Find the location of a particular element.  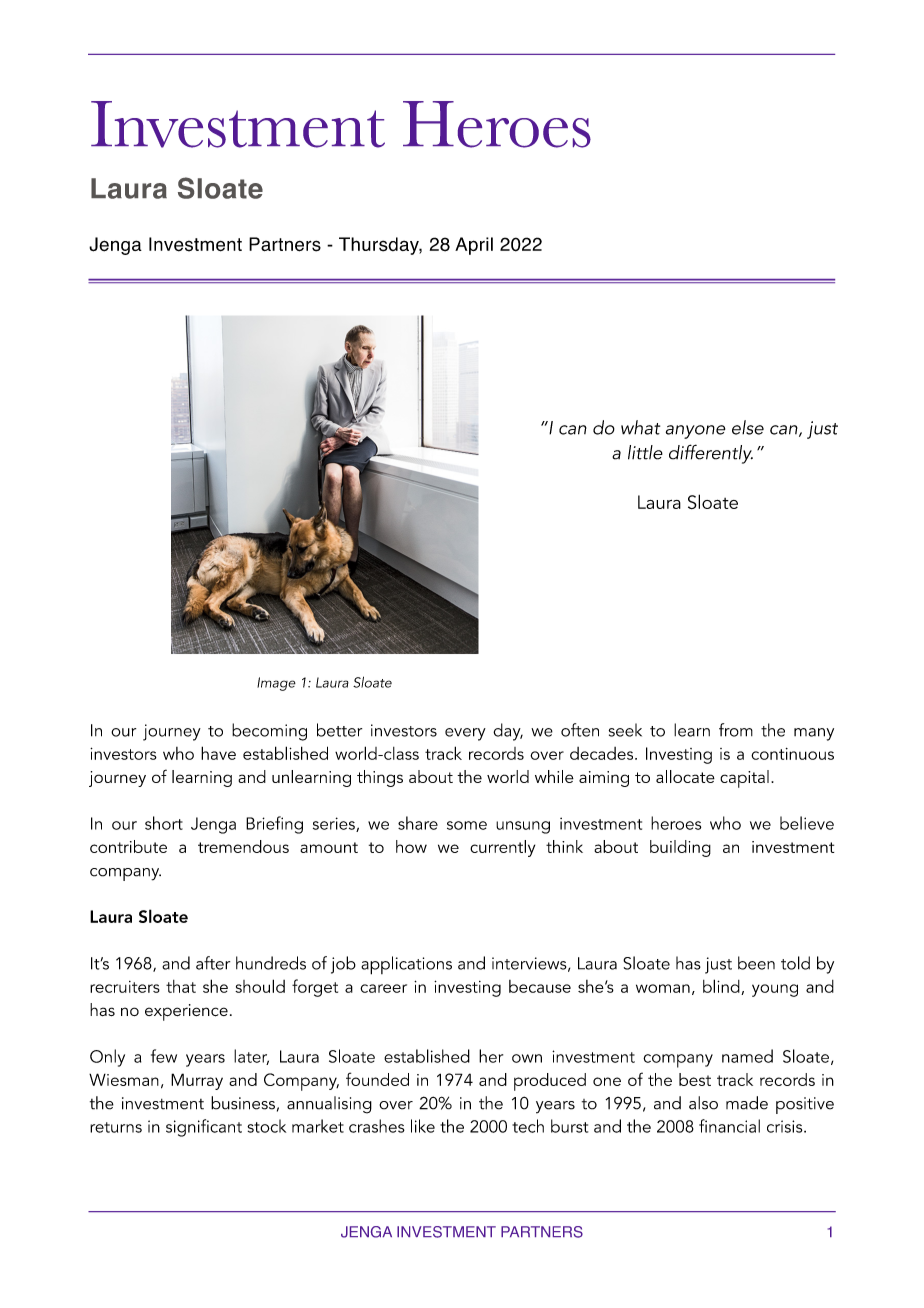

else is located at coordinates (748, 427).
